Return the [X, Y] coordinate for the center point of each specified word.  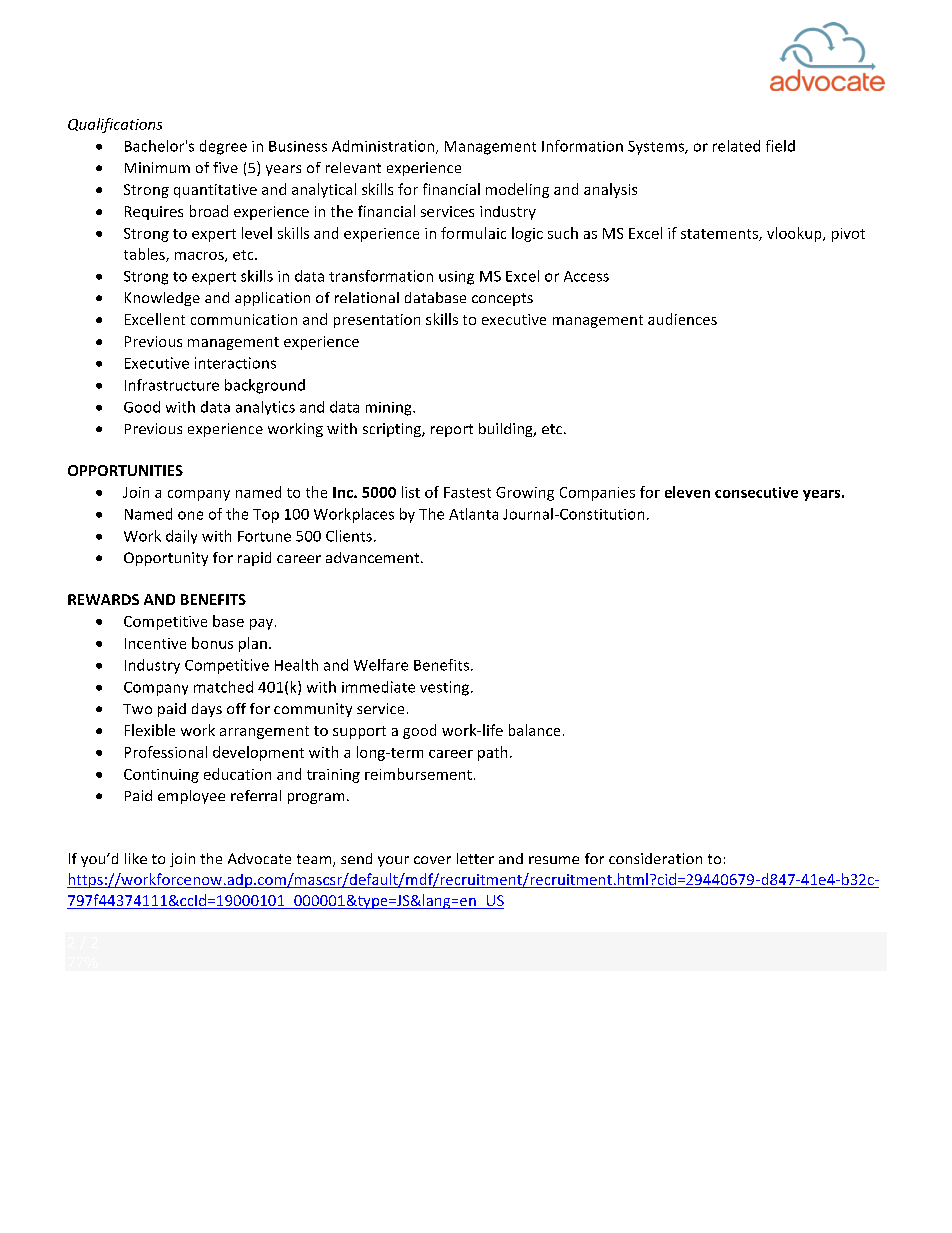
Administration [384, 147]
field [780, 146]
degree [223, 147]
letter [475, 858]
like [136, 858]
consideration [655, 858]
